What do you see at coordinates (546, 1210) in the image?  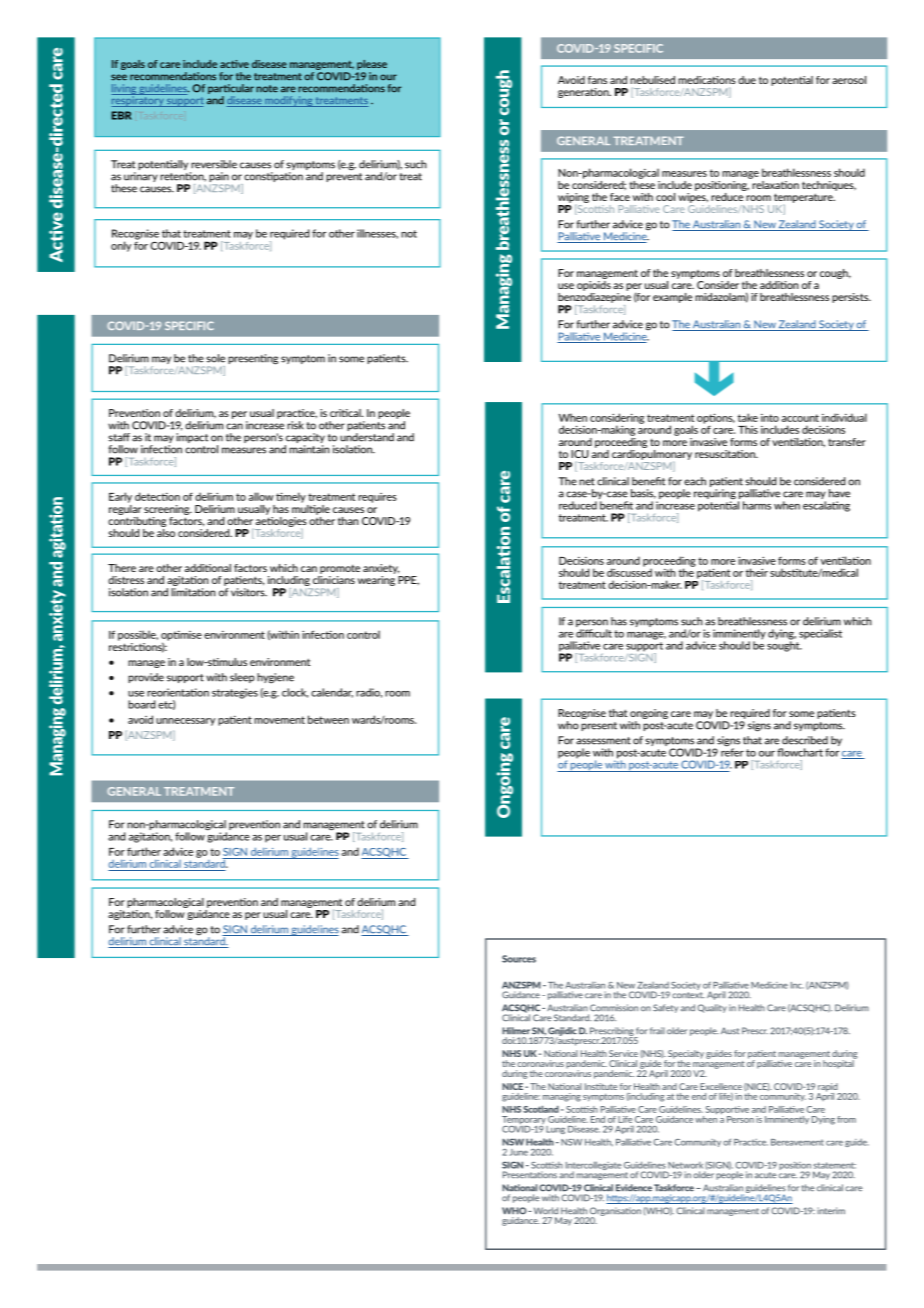 I see `World` at bounding box center [546, 1210].
